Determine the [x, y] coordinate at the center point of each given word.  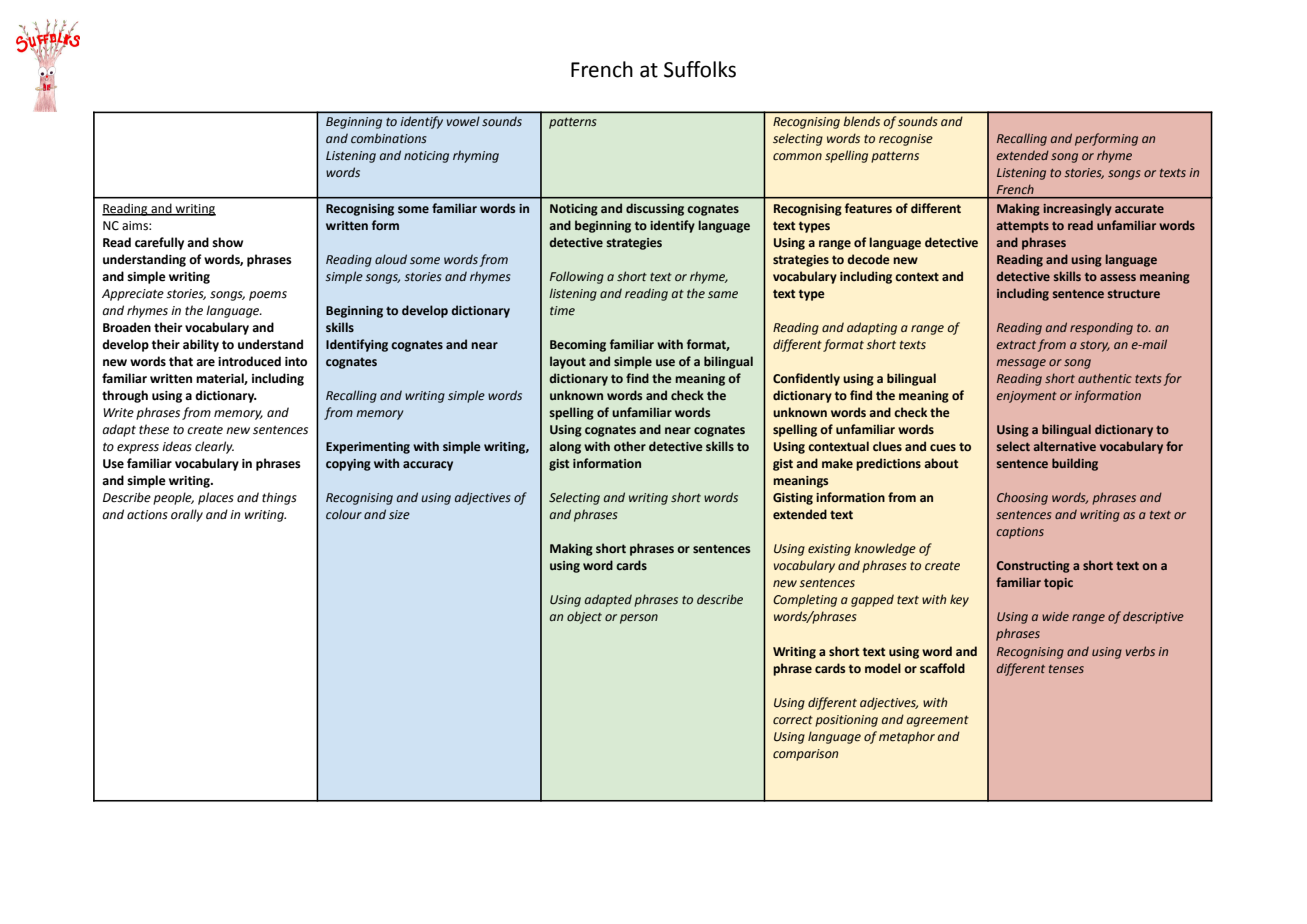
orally [187, 515]
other [630, 446]
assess [1118, 277]
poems [268, 296]
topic [1058, 584]
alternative [1065, 446]
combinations [389, 138]
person [639, 619]
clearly [214, 447]
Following [577, 277]
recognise [906, 140]
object [584, 617]
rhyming [476, 156]
